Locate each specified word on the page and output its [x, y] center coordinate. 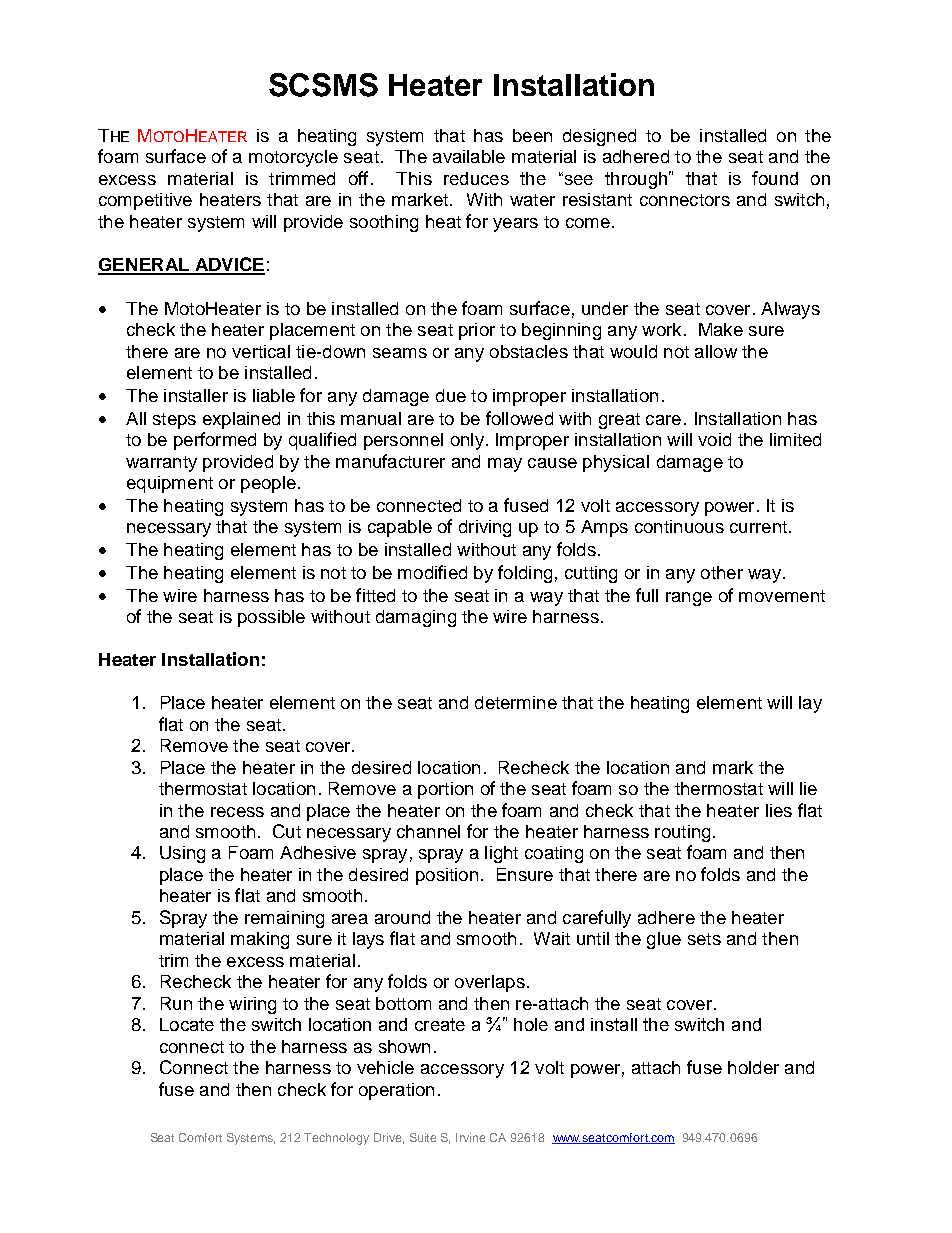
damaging [416, 618]
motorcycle [293, 158]
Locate [187, 1024]
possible [271, 618]
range [689, 599]
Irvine [470, 1137]
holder [753, 1067]
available [469, 156]
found [775, 178]
